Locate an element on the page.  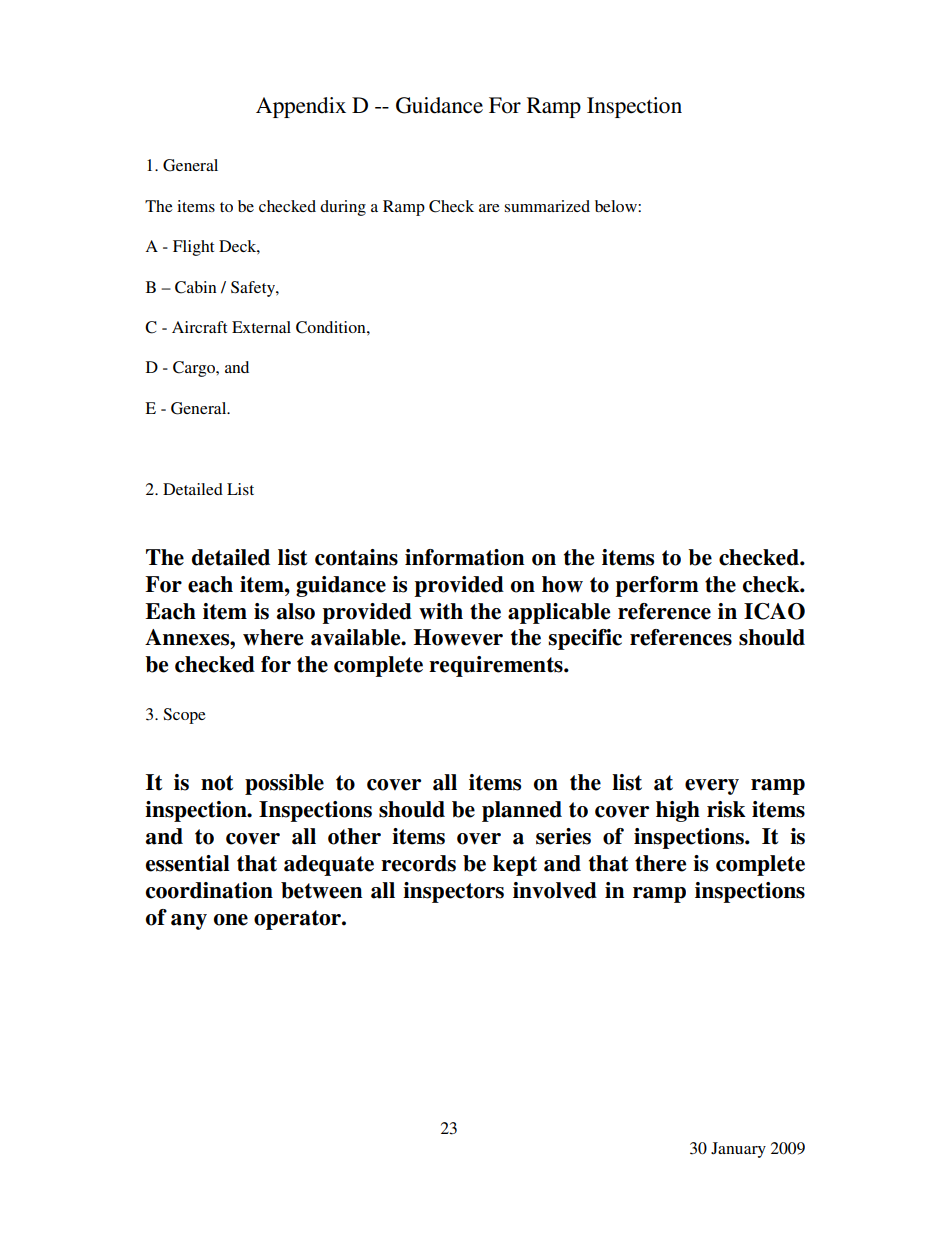
one is located at coordinates (231, 920).
